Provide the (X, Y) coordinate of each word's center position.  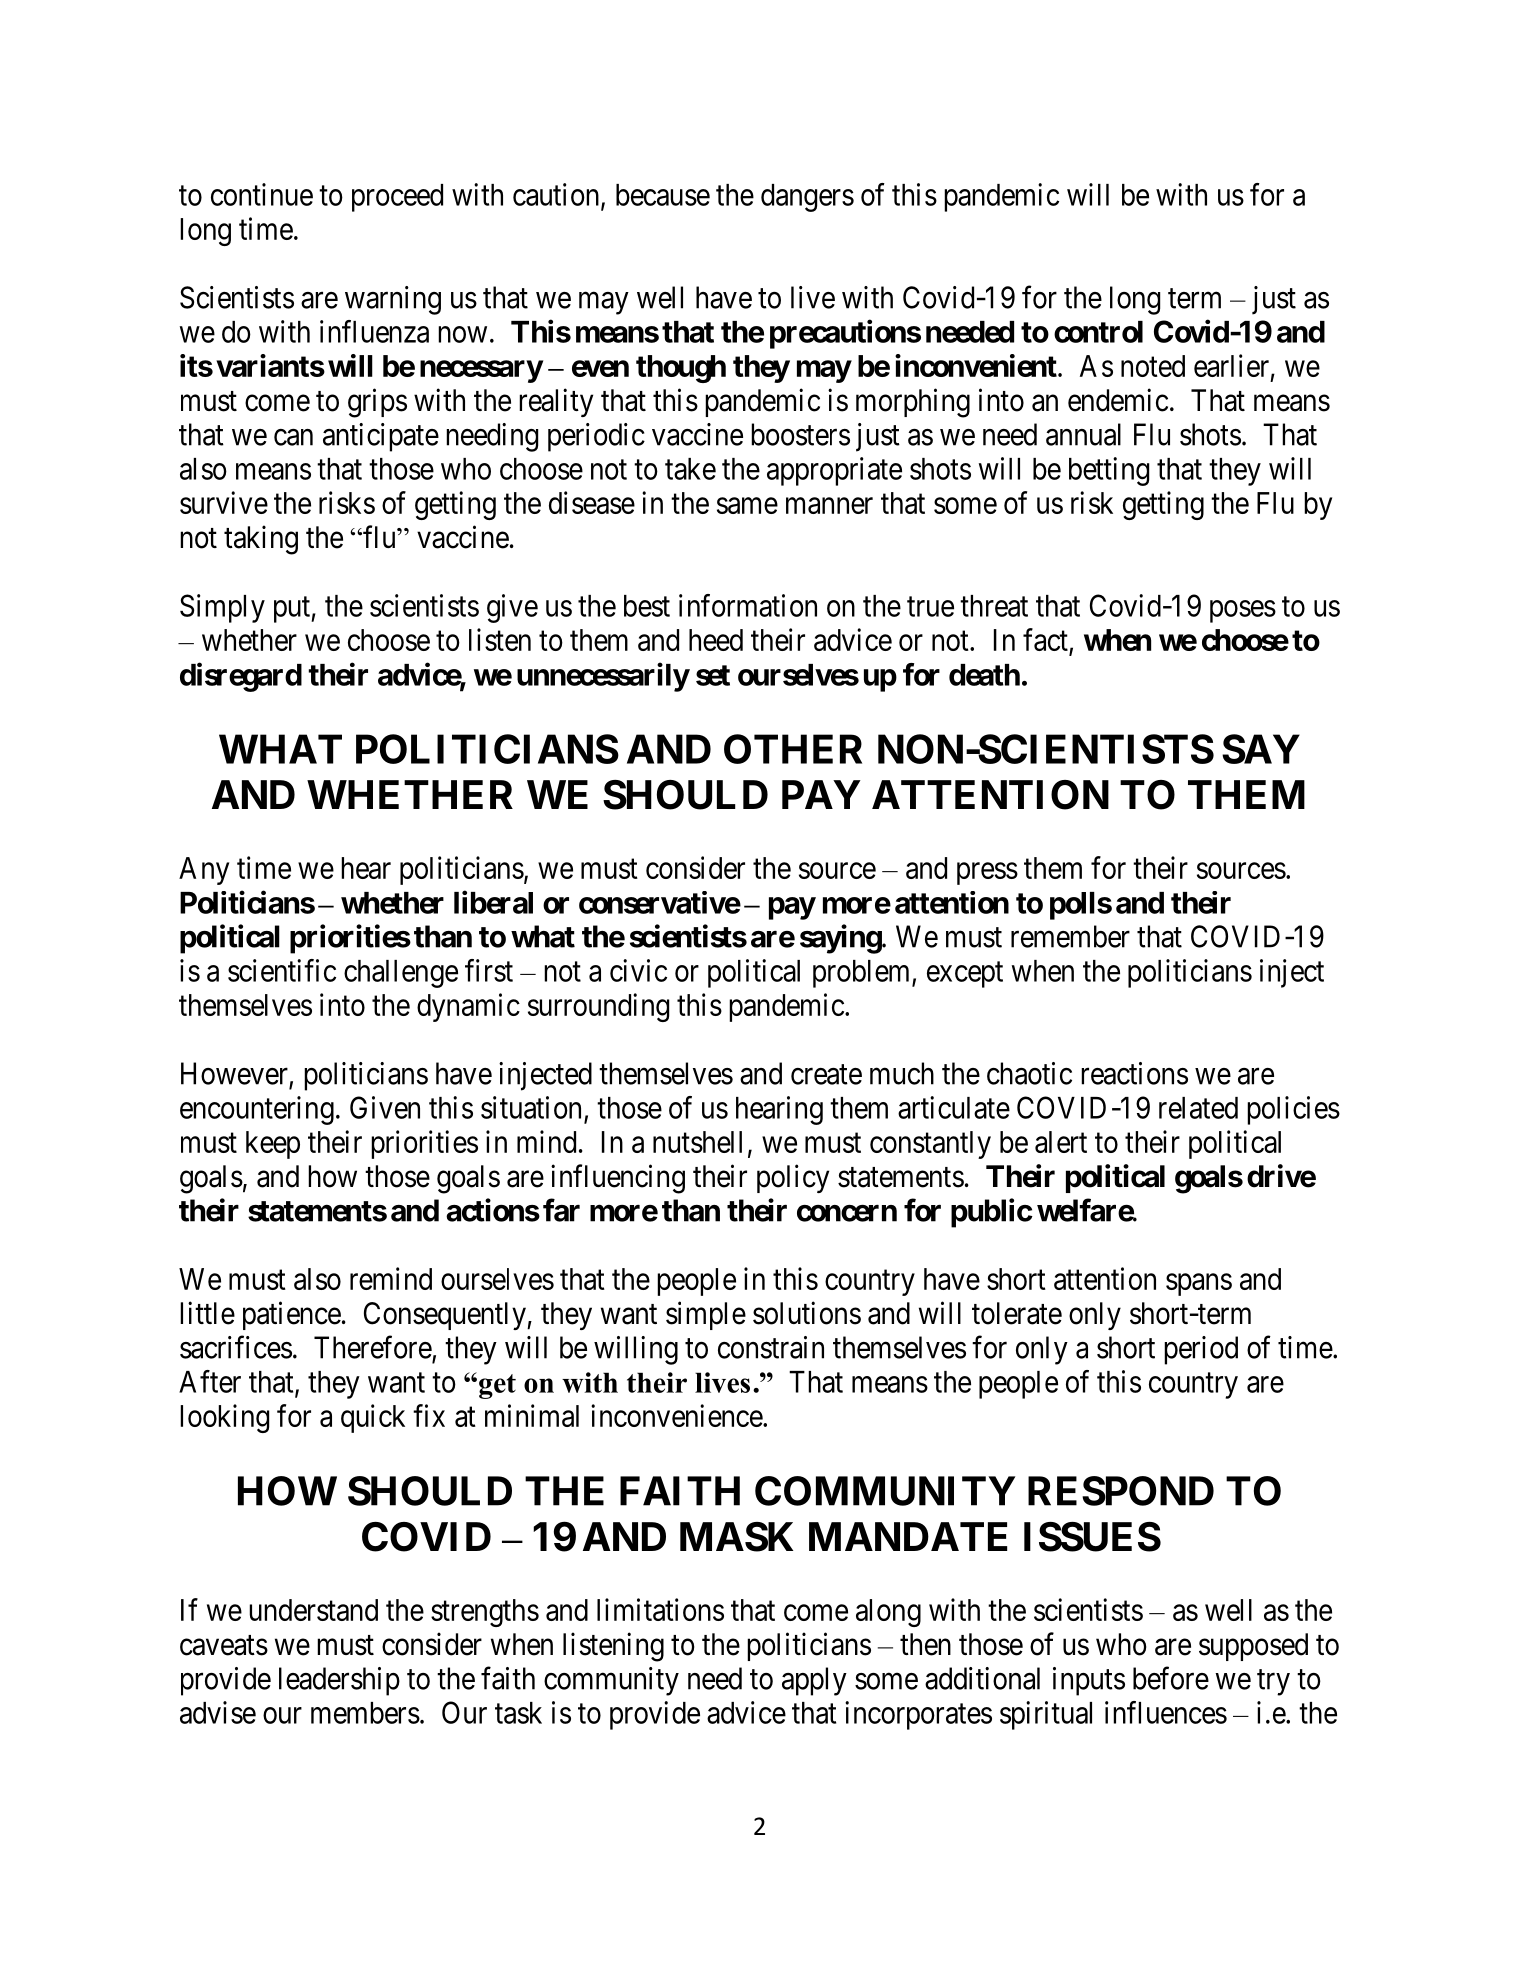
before (1171, 1678)
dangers (807, 198)
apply (814, 1681)
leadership (339, 1681)
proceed (397, 198)
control (1098, 332)
